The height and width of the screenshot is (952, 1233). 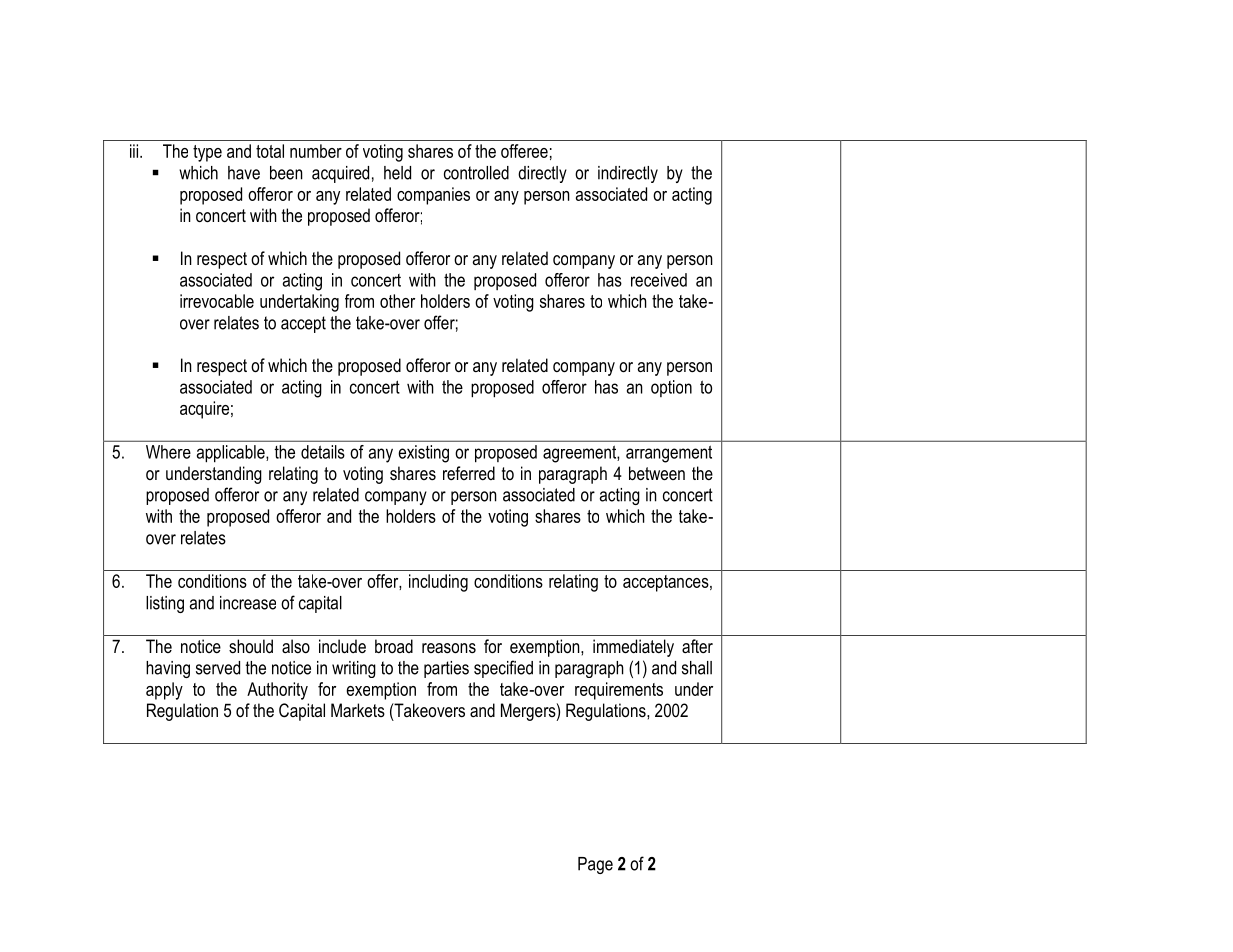 I want to click on Markets, so click(x=358, y=710).
